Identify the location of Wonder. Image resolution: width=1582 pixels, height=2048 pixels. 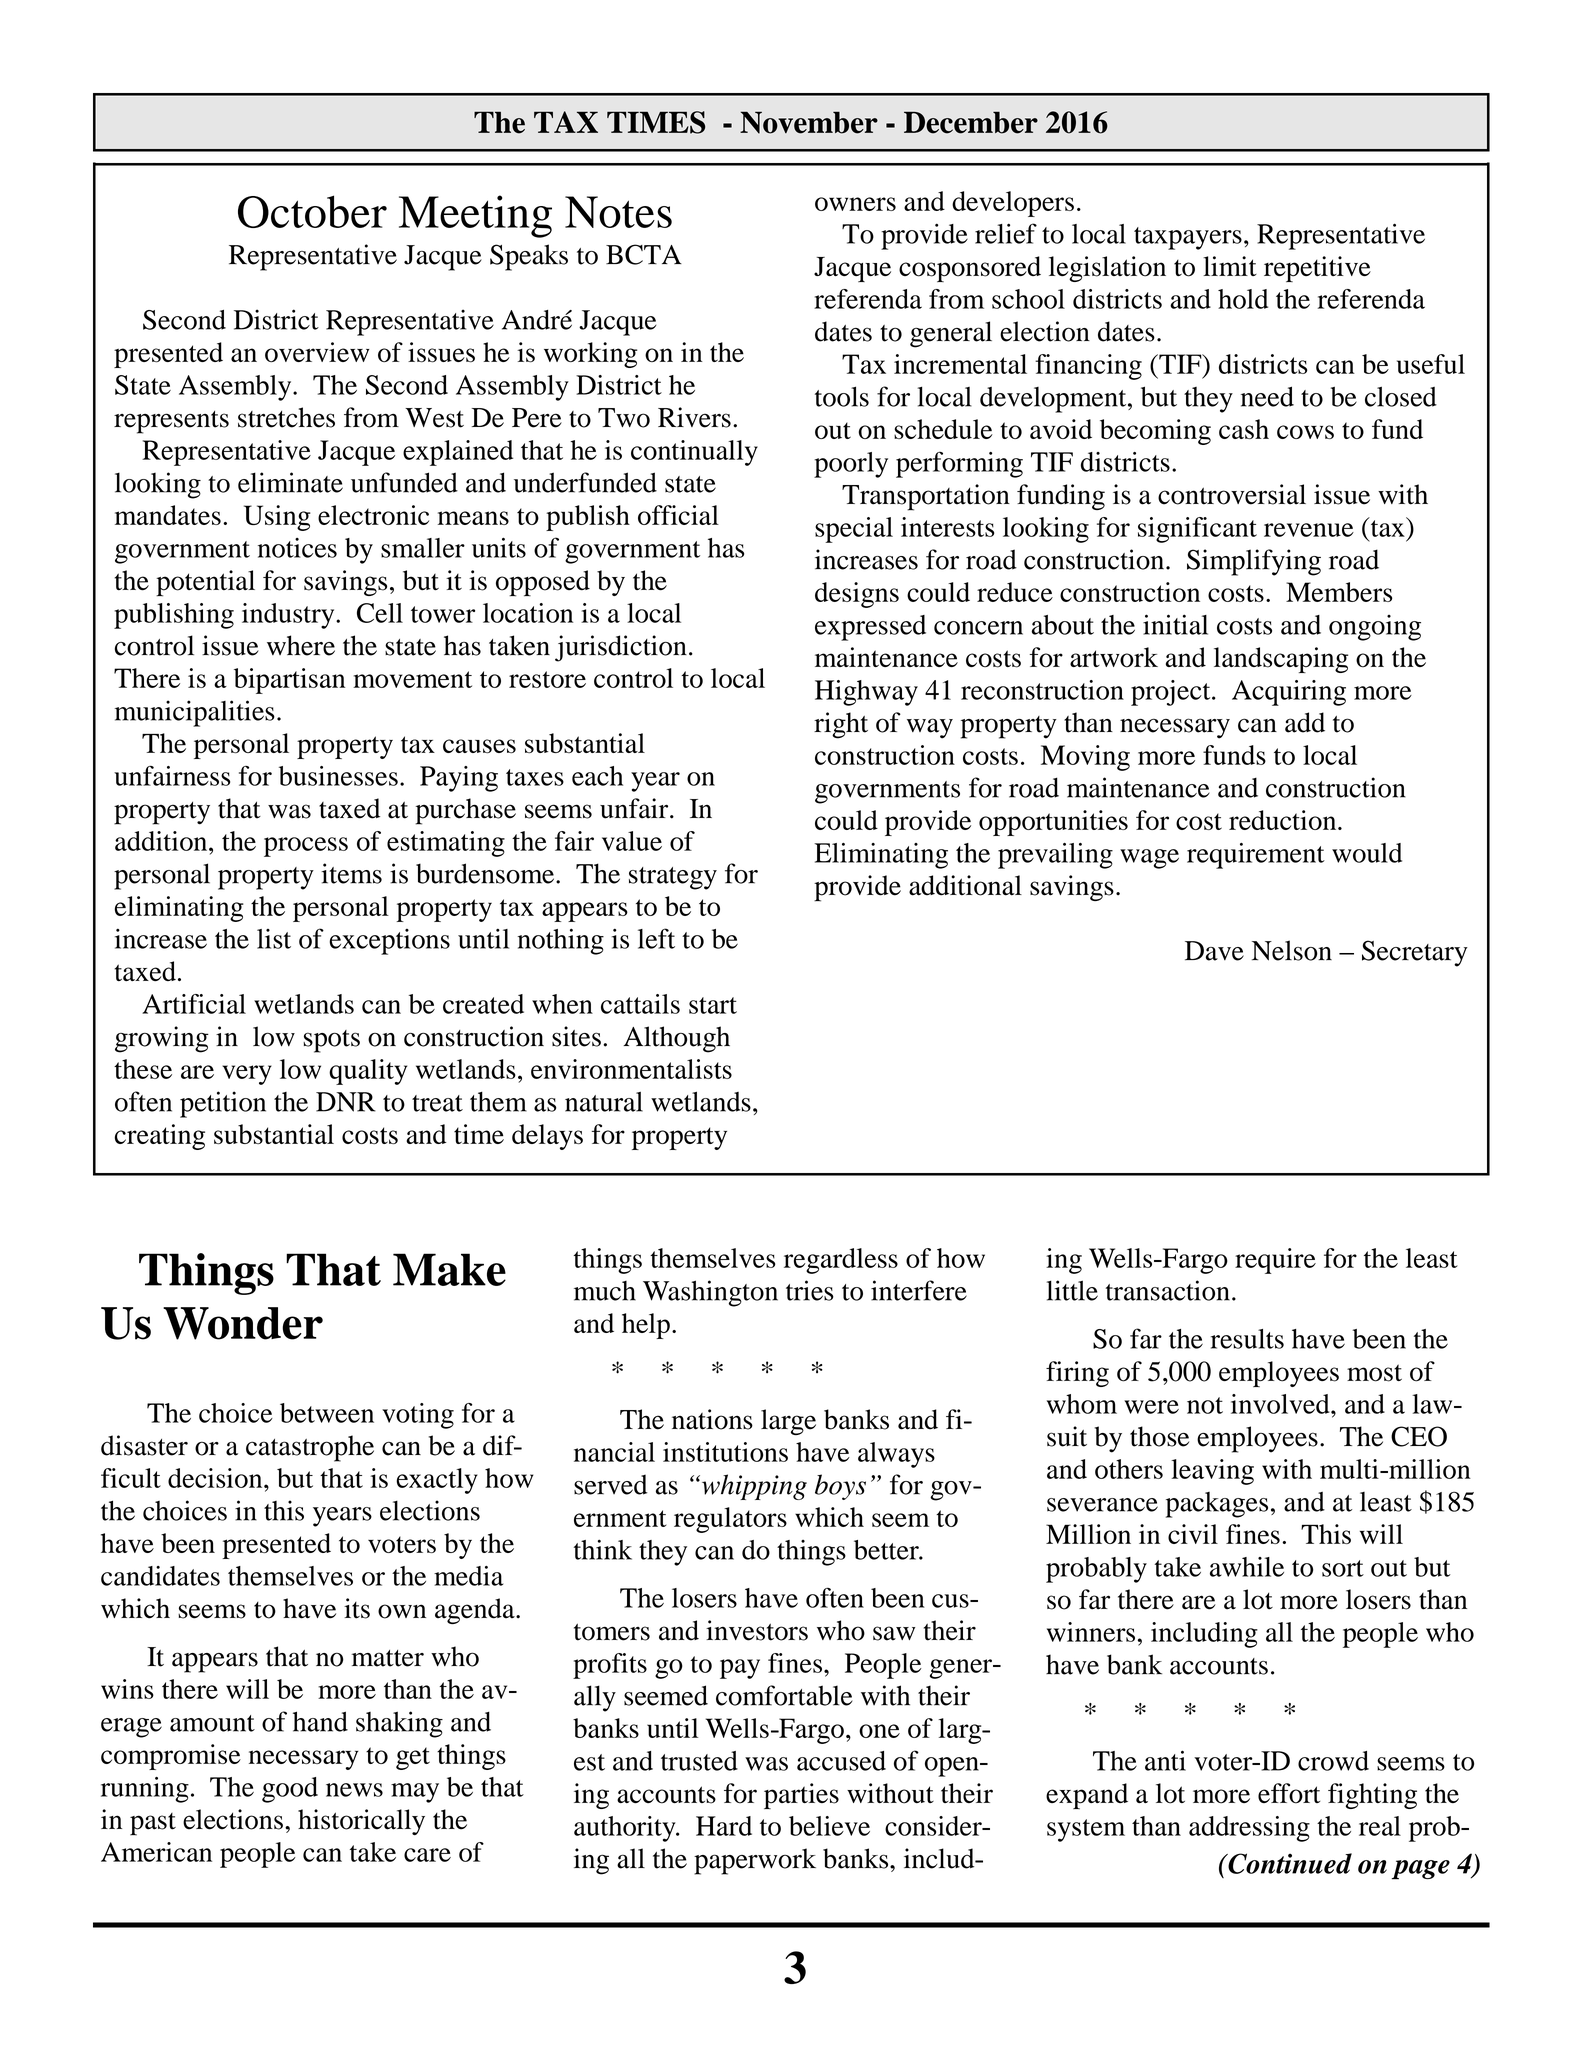
(243, 1323).
